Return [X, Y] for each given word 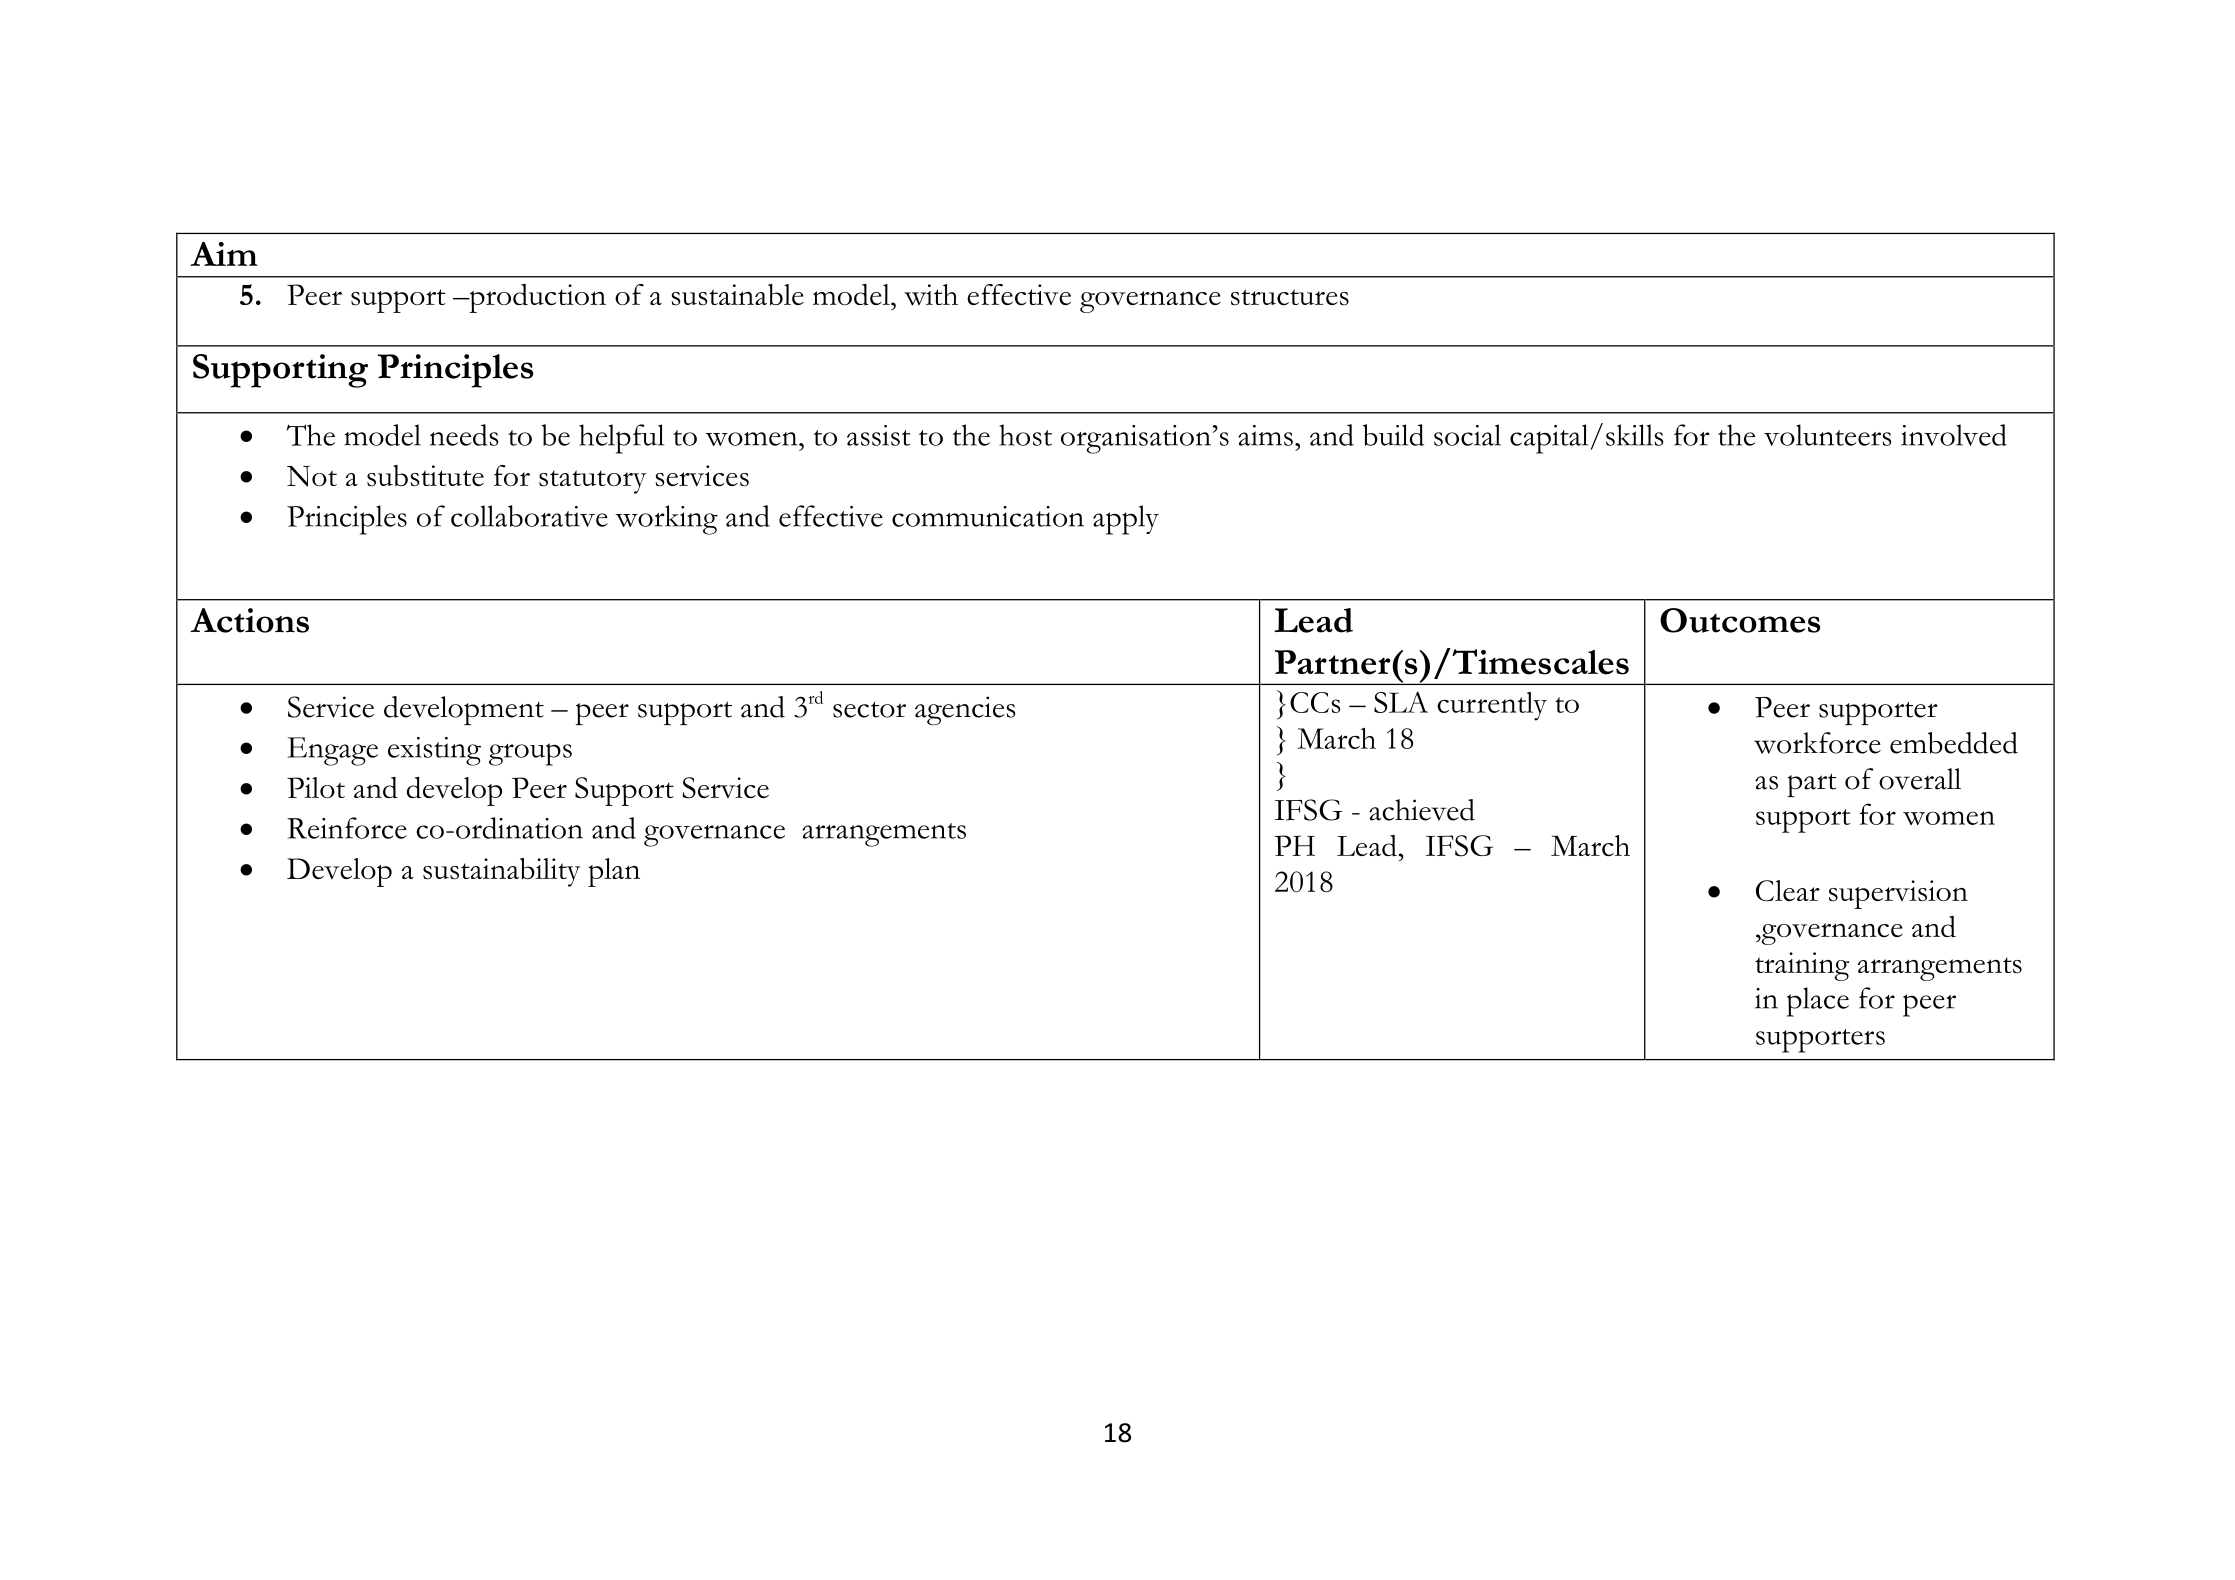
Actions [249, 620]
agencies [965, 710]
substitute [425, 476]
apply [1126, 520]
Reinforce [347, 828]
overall [1920, 779]
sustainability [502, 872]
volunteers [1827, 435]
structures [1290, 297]
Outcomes [1740, 620]
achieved [1422, 810]
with [931, 295]
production [536, 298]
